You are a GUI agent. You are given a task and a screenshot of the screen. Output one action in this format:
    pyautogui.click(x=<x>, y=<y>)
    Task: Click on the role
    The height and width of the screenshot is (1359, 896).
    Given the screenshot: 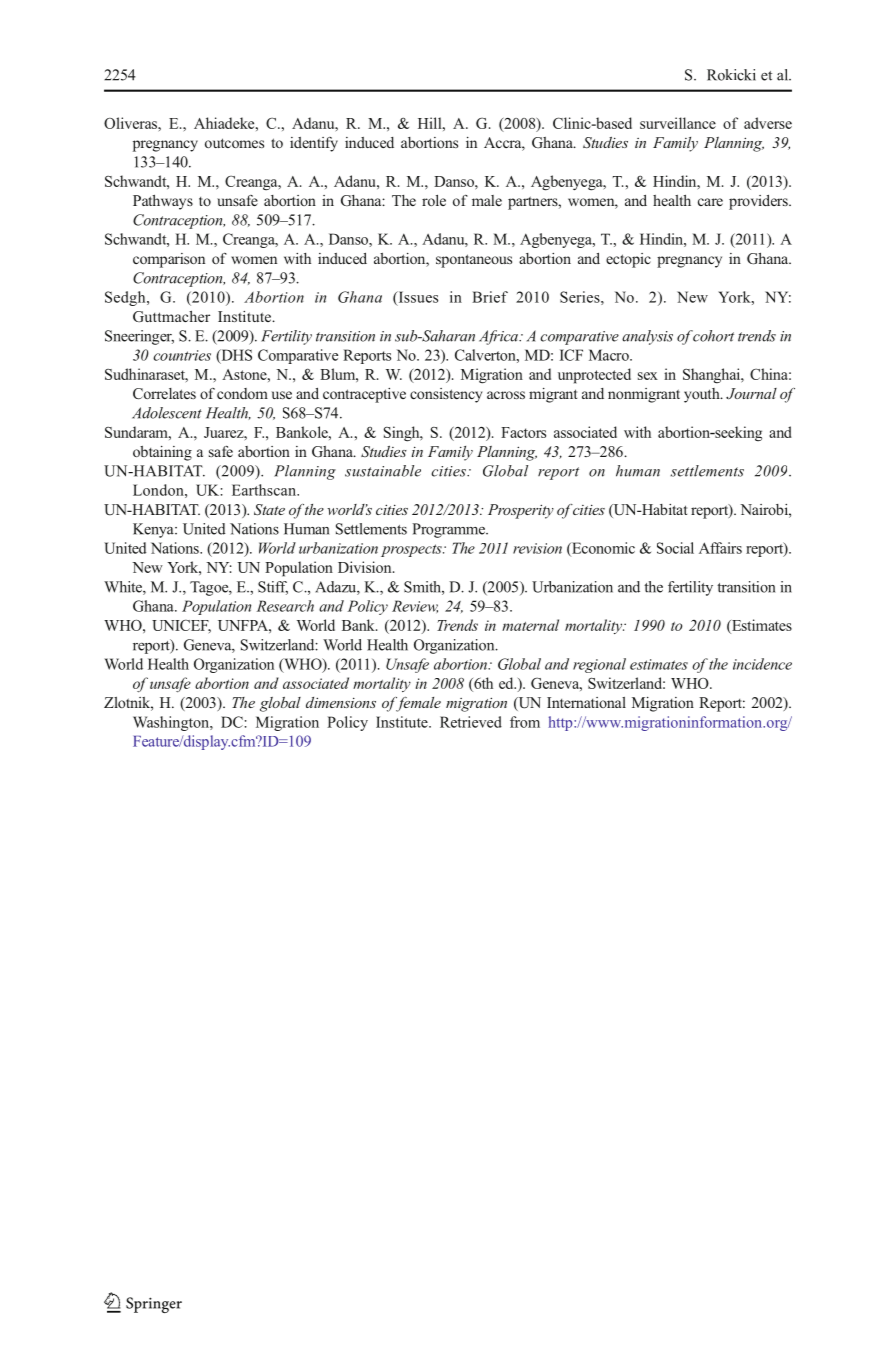 What is the action you would take?
    pyautogui.click(x=434, y=200)
